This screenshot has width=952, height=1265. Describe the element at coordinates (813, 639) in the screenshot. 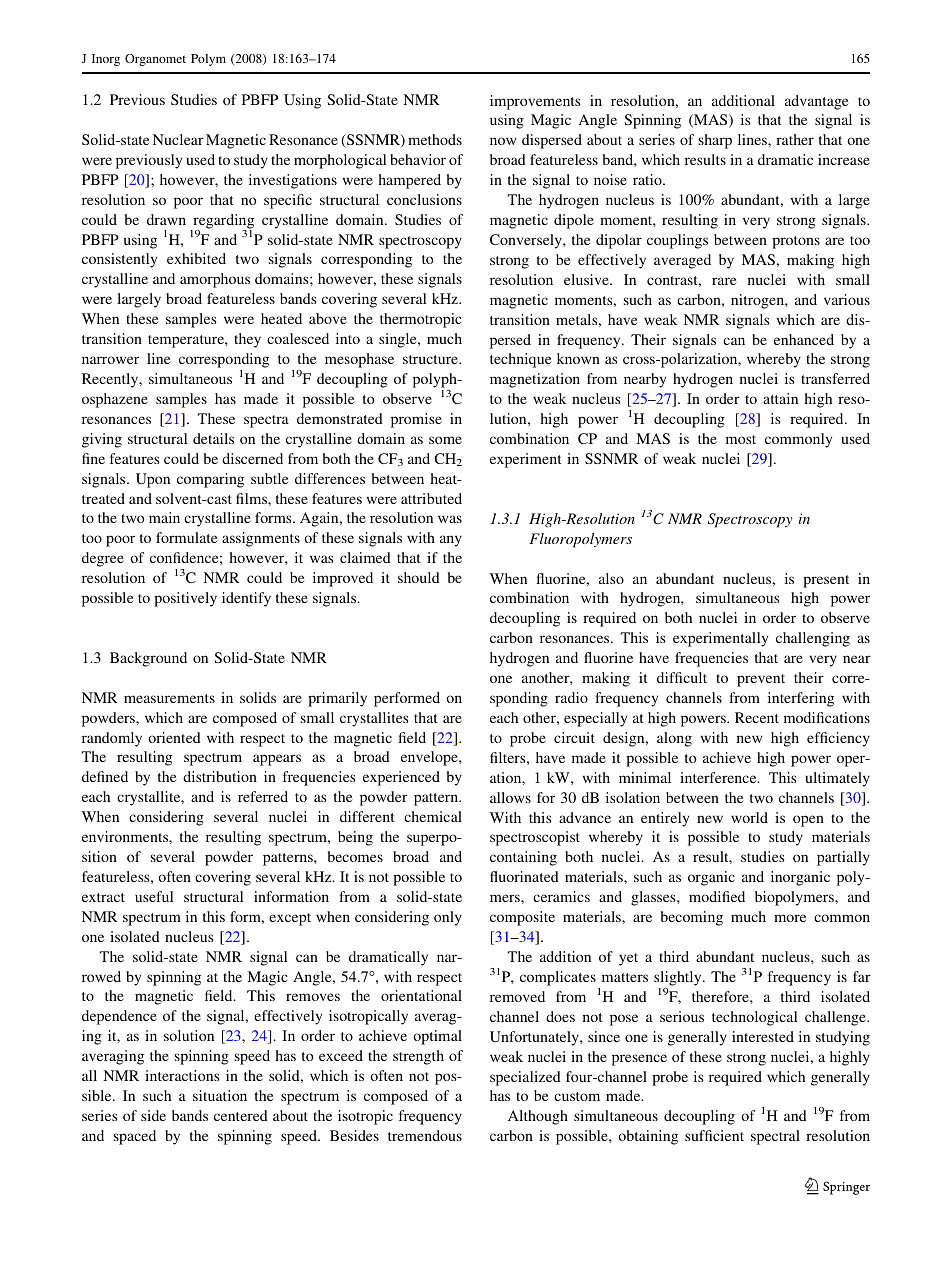

I see `challenging` at that location.
